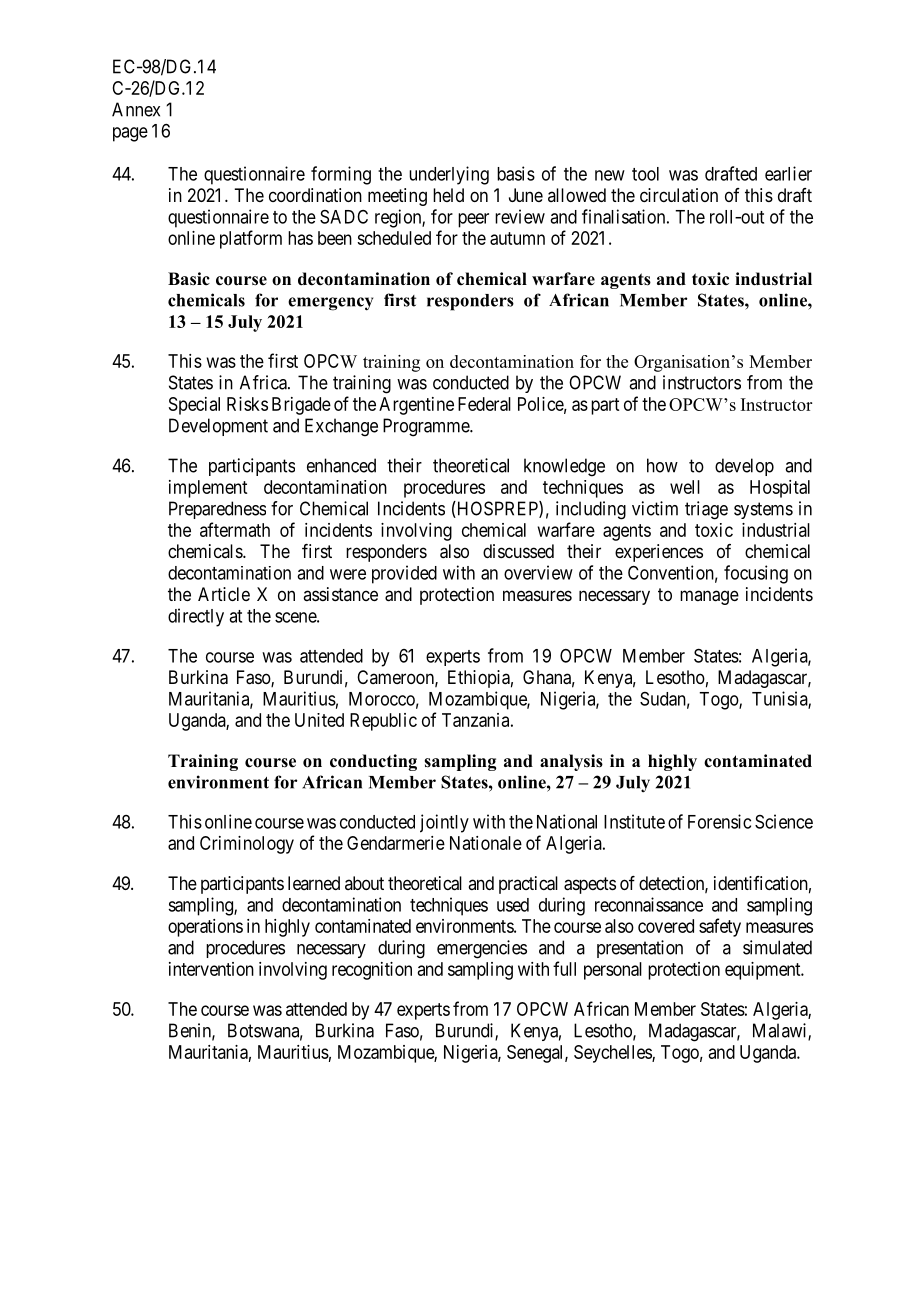  I want to click on Special, so click(194, 406).
